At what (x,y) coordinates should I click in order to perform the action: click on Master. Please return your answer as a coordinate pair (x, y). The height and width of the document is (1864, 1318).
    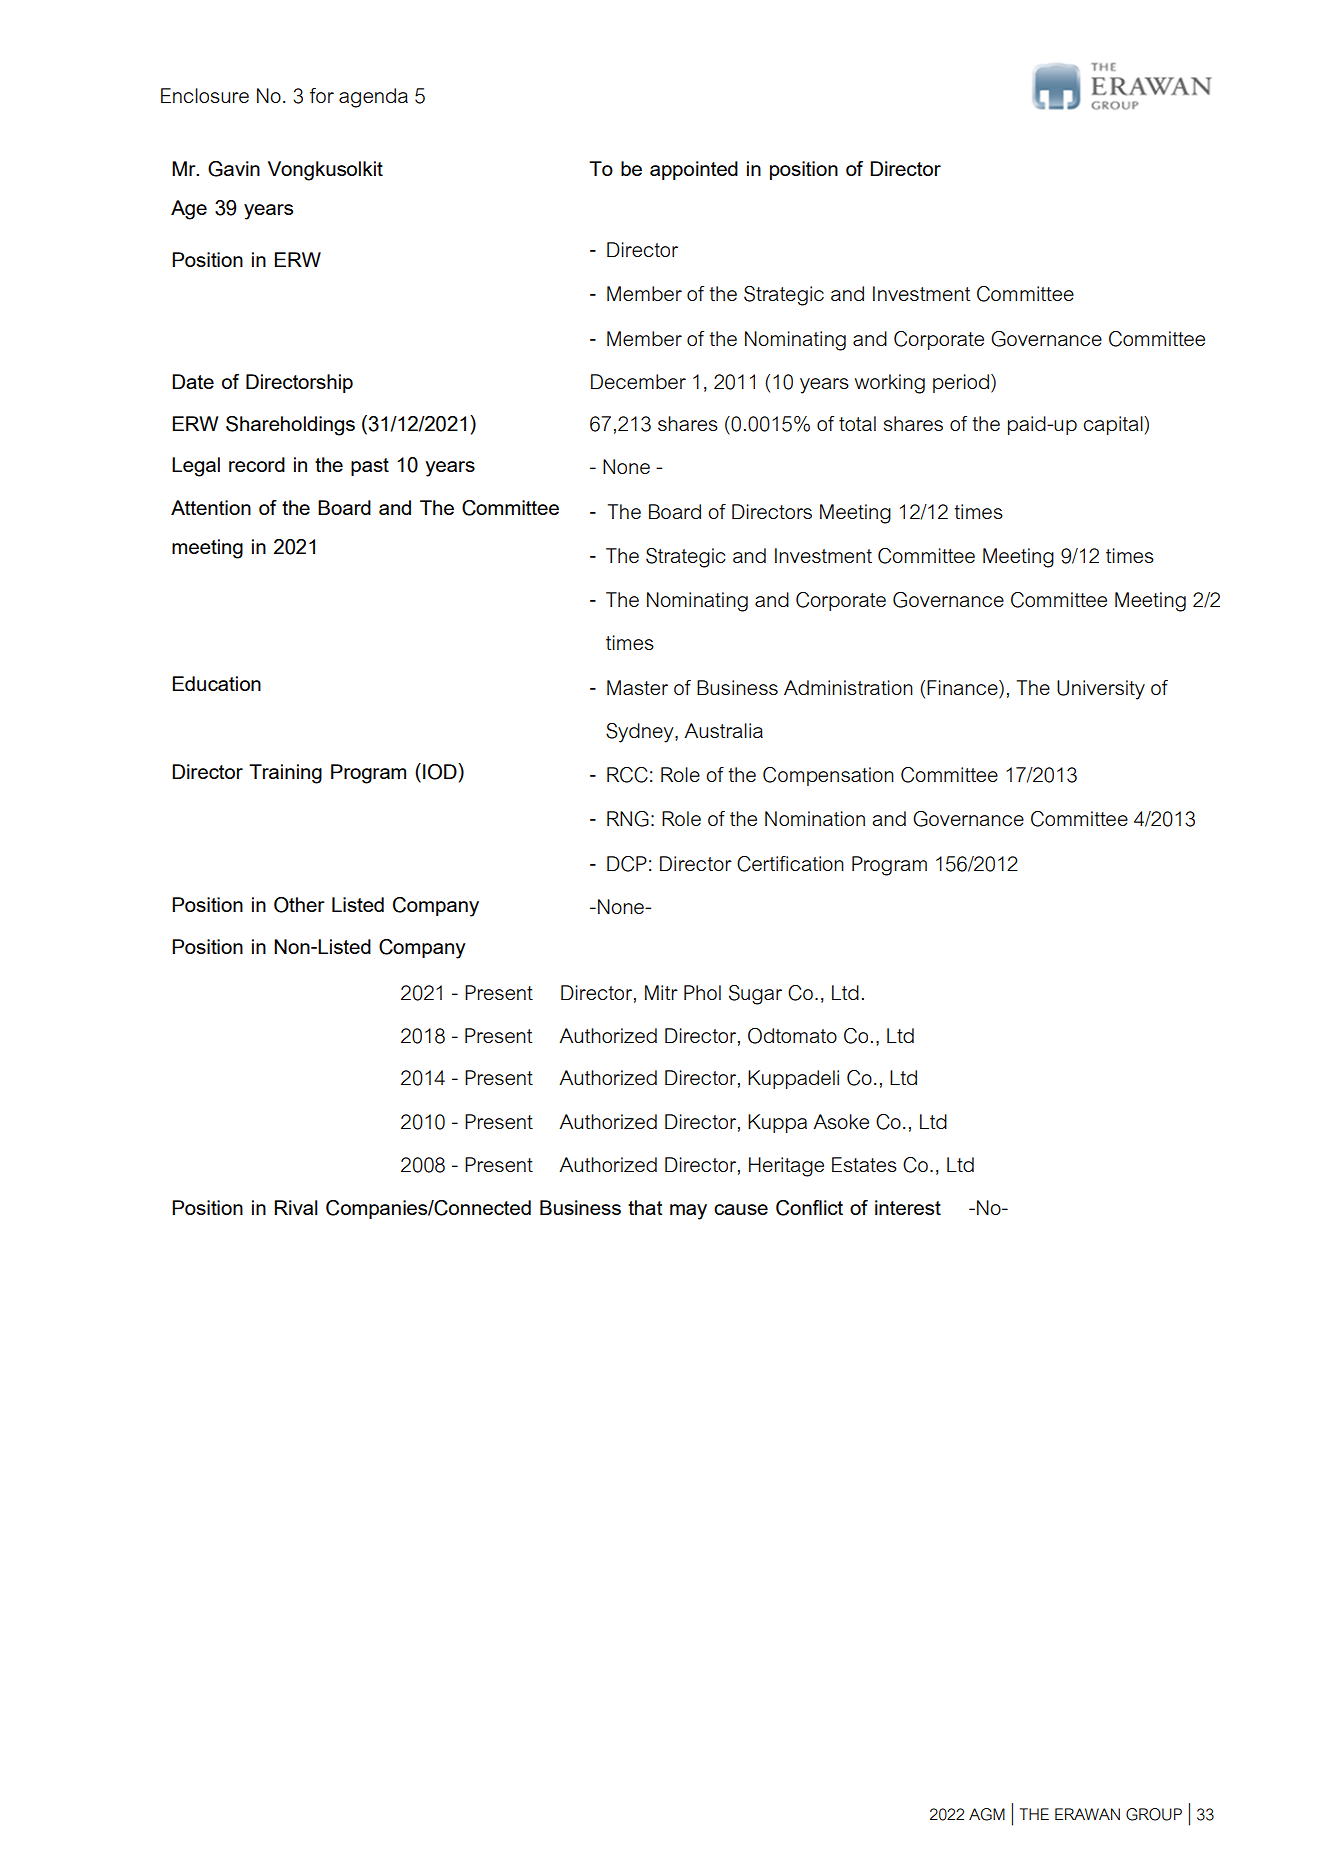
    Looking at the image, I should click on (637, 687).
